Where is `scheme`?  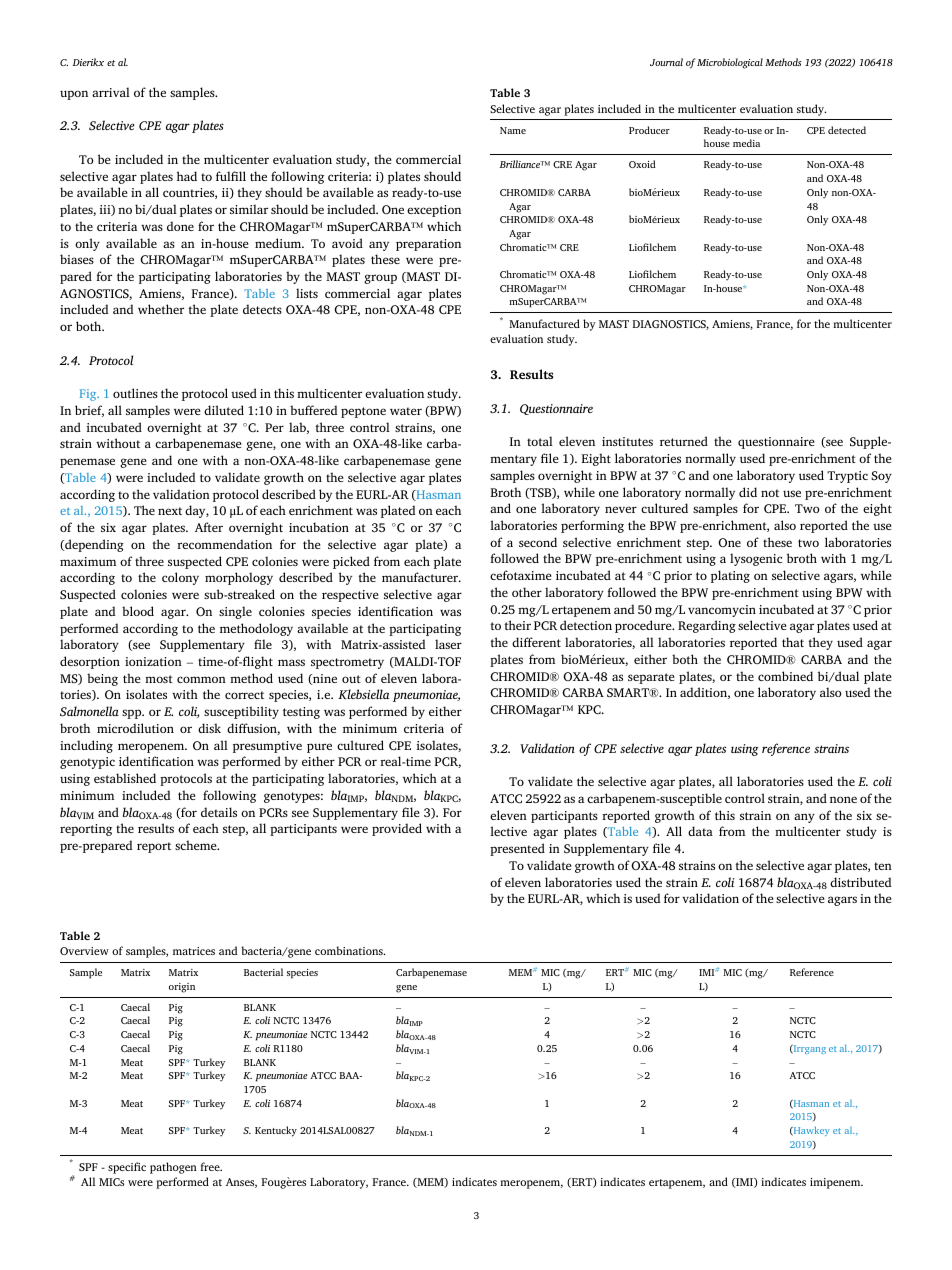
scheme is located at coordinates (197, 845).
